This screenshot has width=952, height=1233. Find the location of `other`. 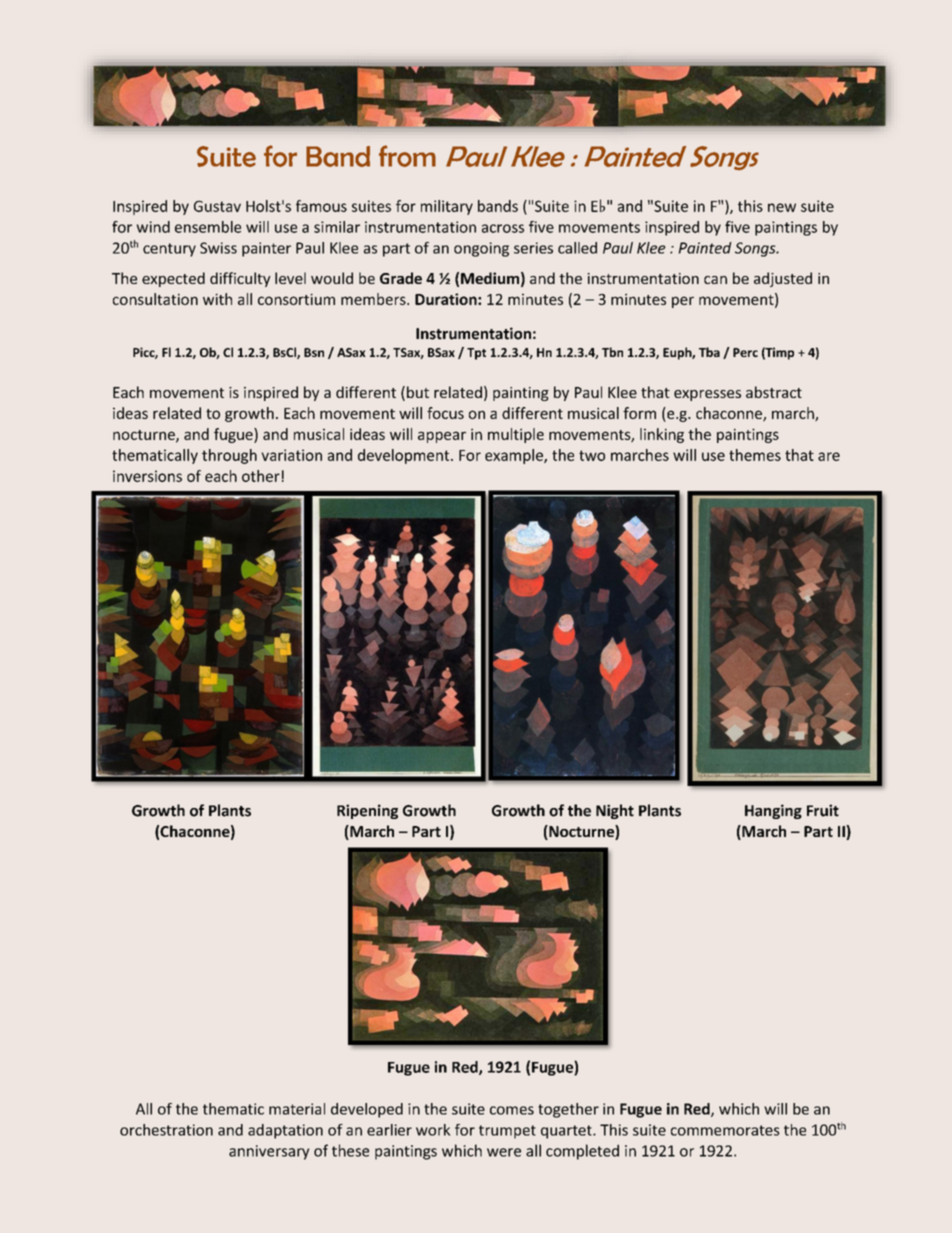

other is located at coordinates (261, 476).
